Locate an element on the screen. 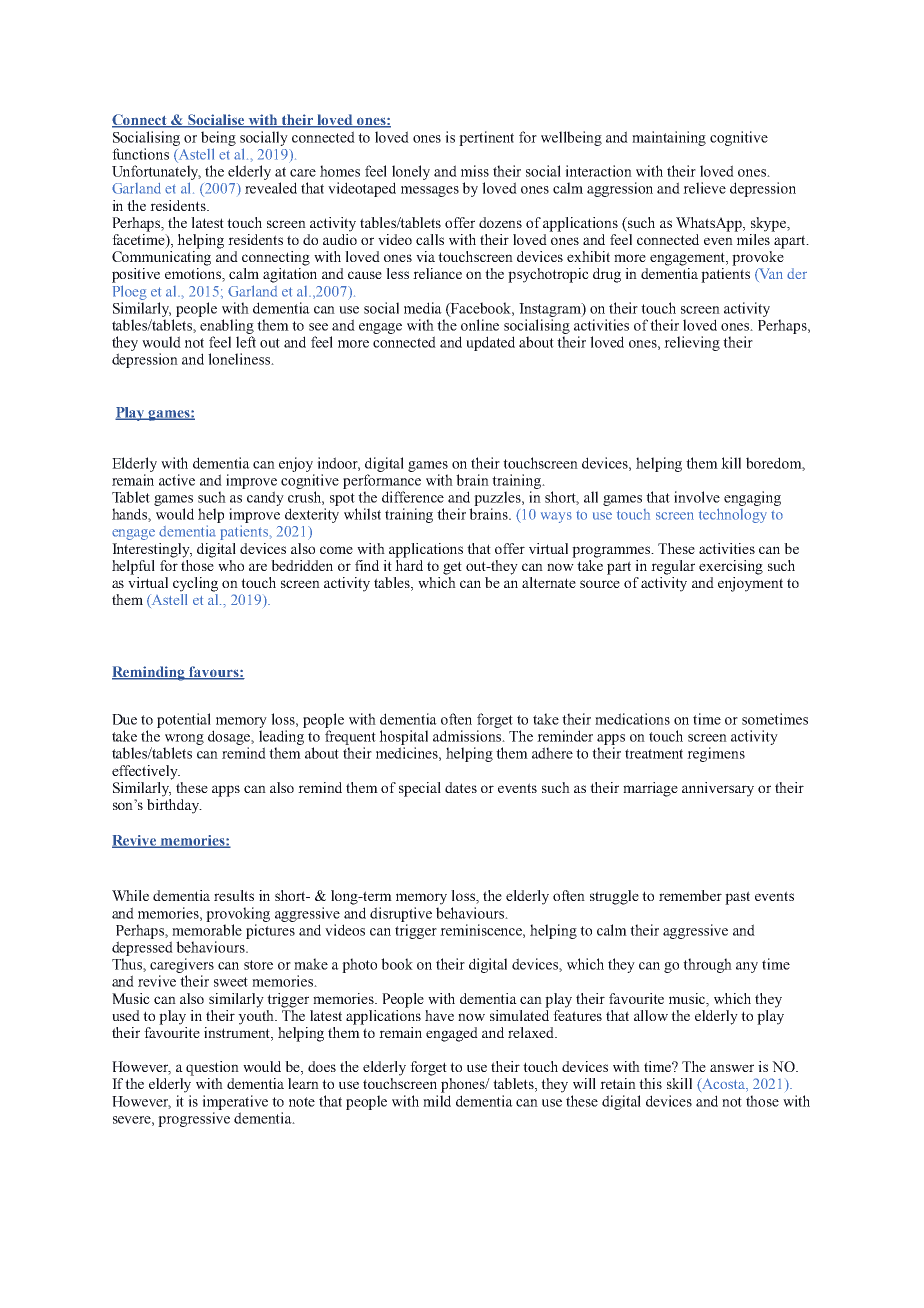 Image resolution: width=924 pixels, height=1308 pixels. relieving is located at coordinates (692, 343).
